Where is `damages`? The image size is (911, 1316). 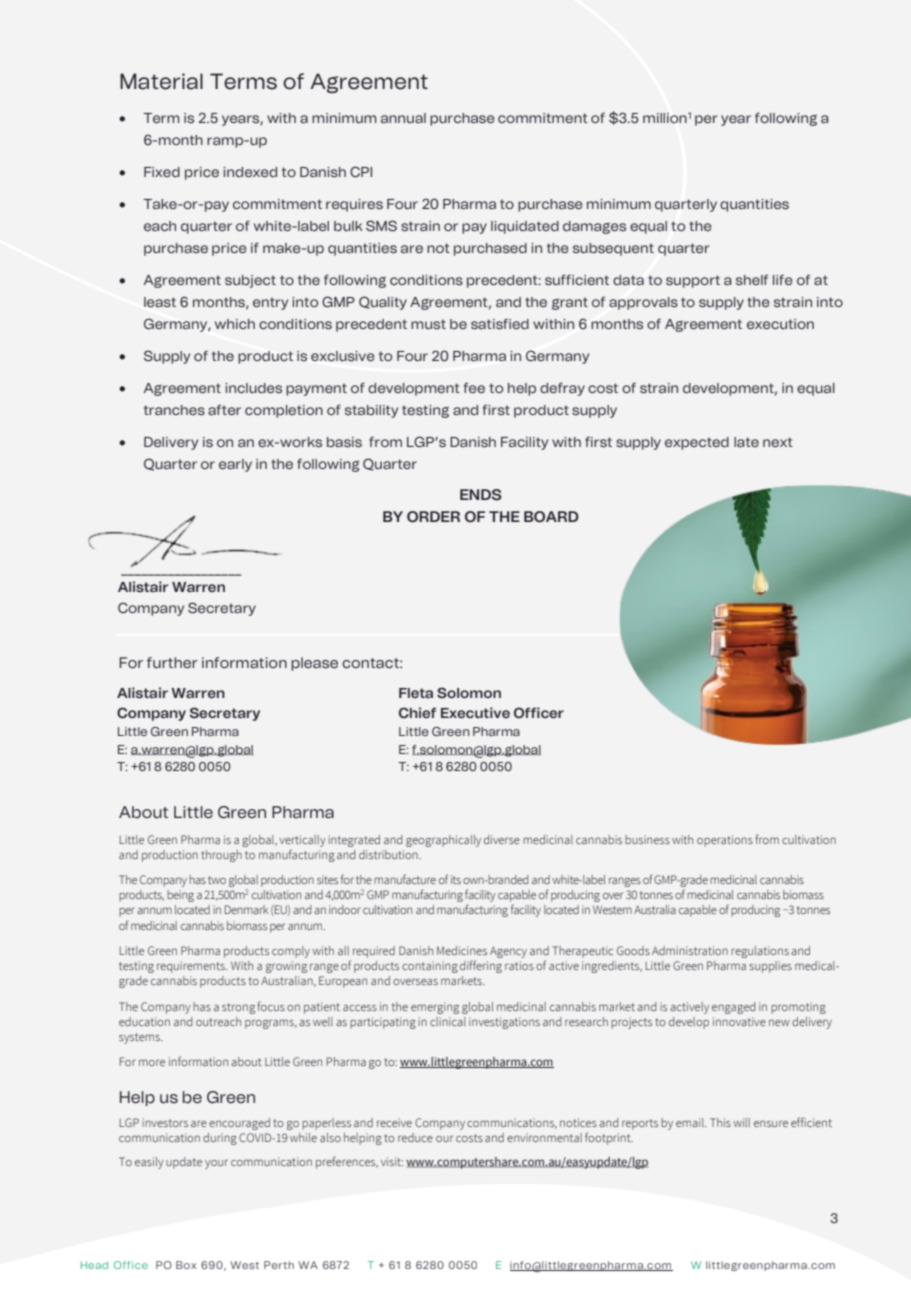
damages is located at coordinates (594, 227).
